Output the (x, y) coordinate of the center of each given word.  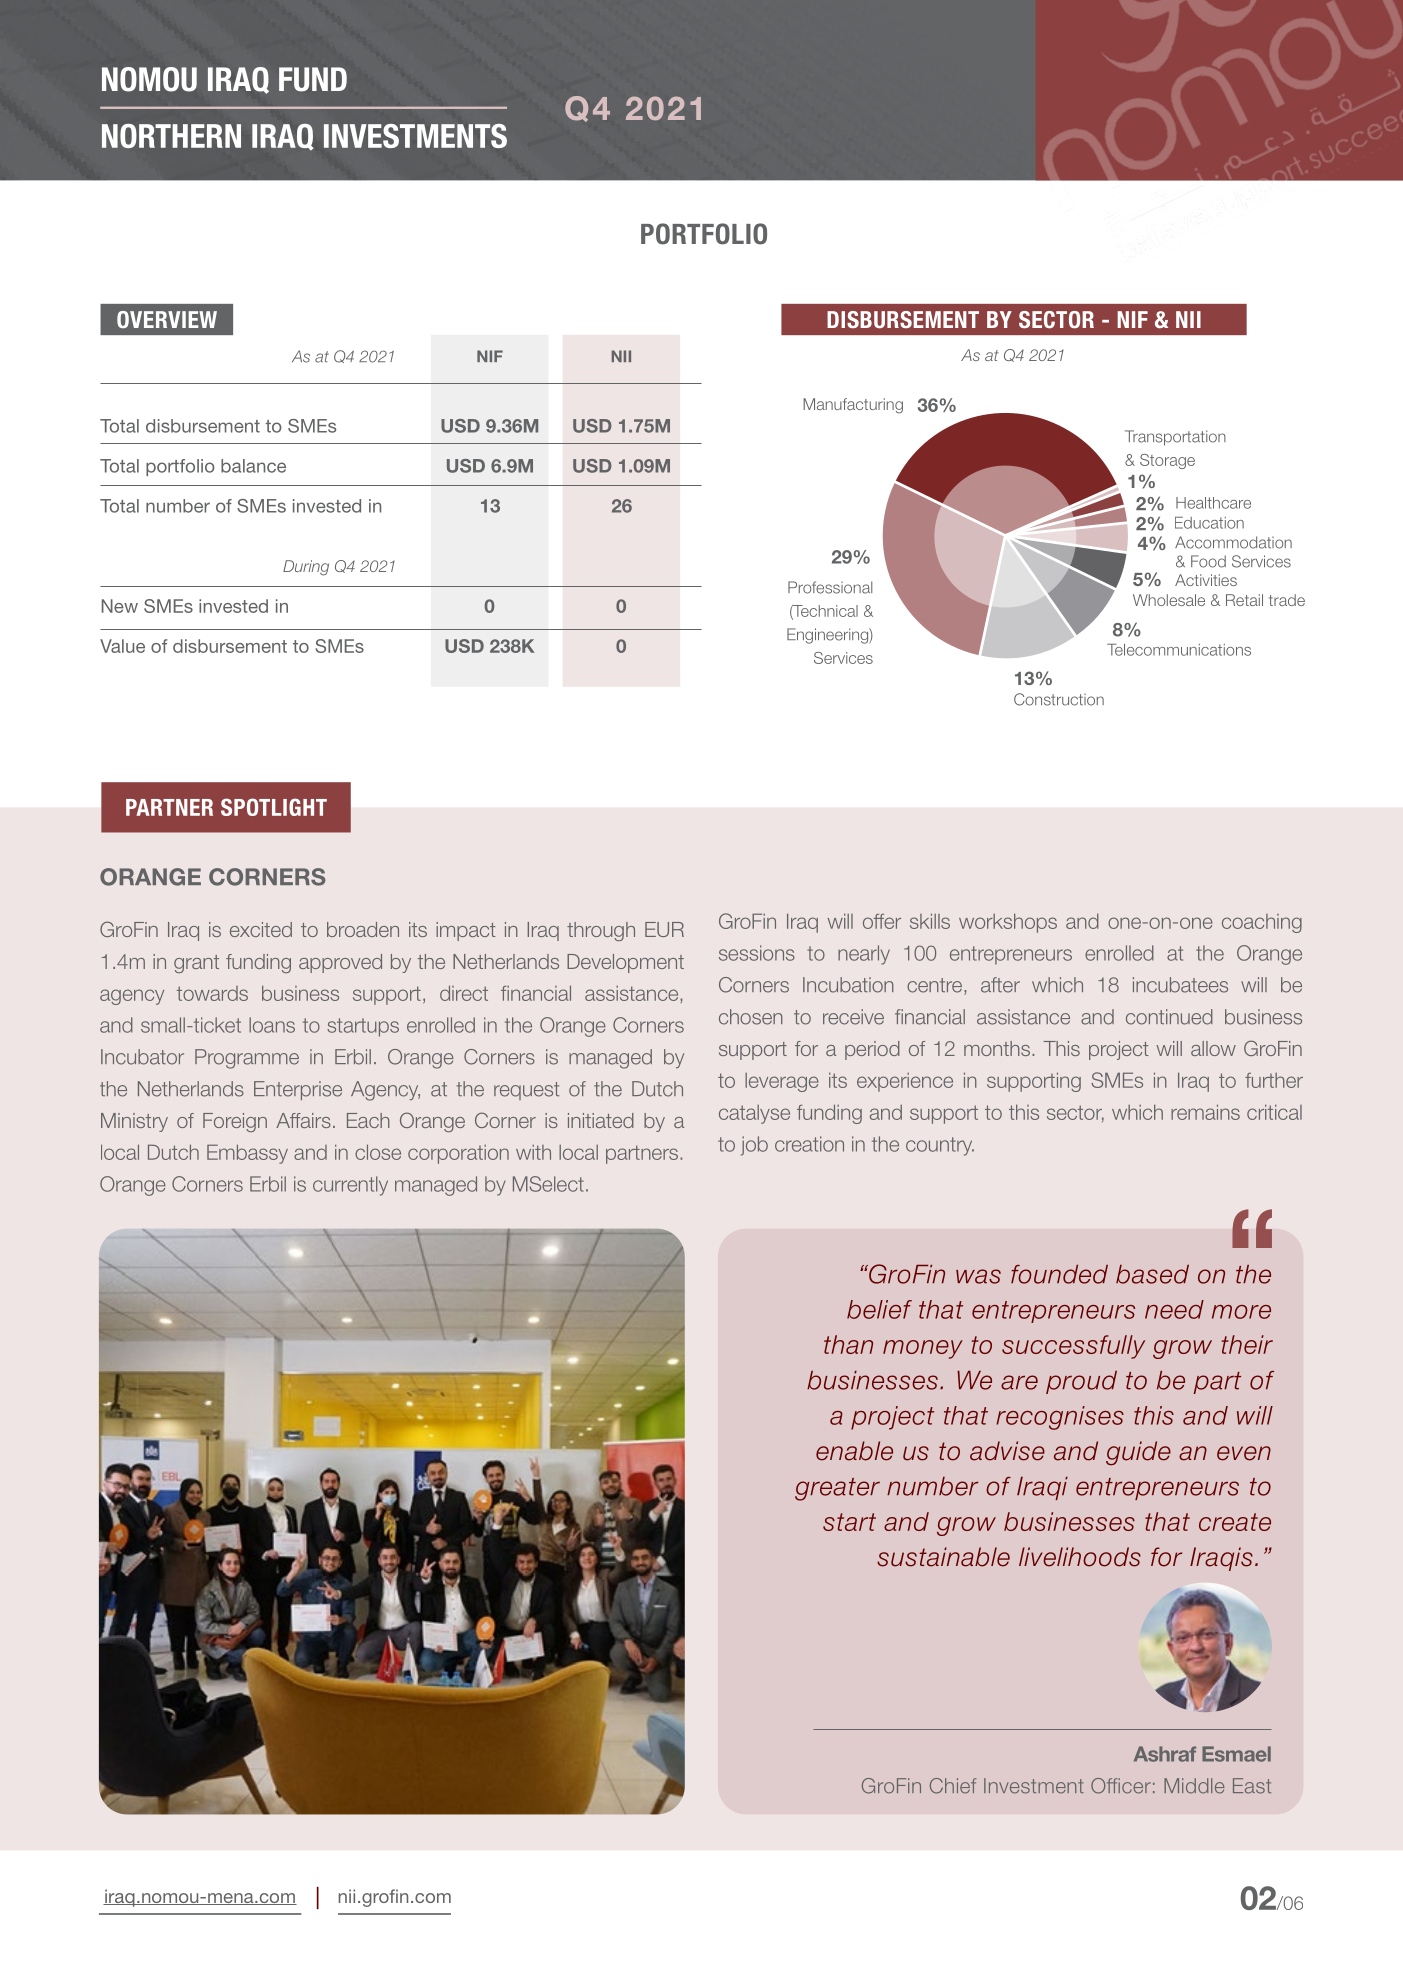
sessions (757, 953)
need (1174, 1309)
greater (837, 1489)
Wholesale (1169, 600)
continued (1169, 1017)
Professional (830, 587)
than (848, 1344)
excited (261, 929)
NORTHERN (171, 136)
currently (350, 1186)
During (306, 568)
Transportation (1175, 438)
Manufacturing (853, 406)
